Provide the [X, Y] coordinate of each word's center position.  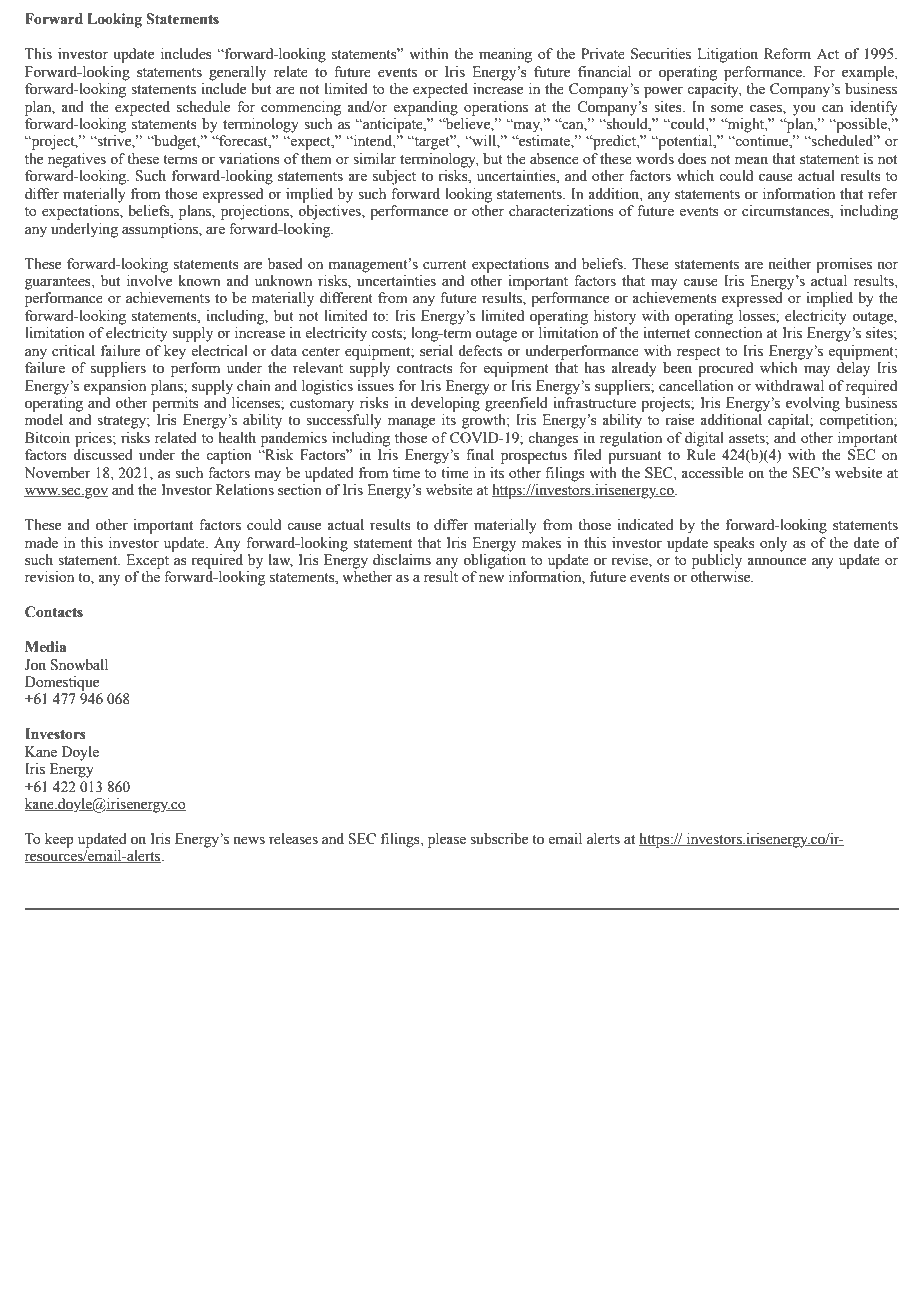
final [480, 454]
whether [367, 577]
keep [59, 840]
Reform [787, 54]
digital [704, 439]
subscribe [499, 839]
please [447, 840]
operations [496, 108]
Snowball [79, 665]
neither [790, 264]
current [445, 265]
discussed [103, 455]
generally [237, 73]
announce [776, 561]
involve [149, 281]
